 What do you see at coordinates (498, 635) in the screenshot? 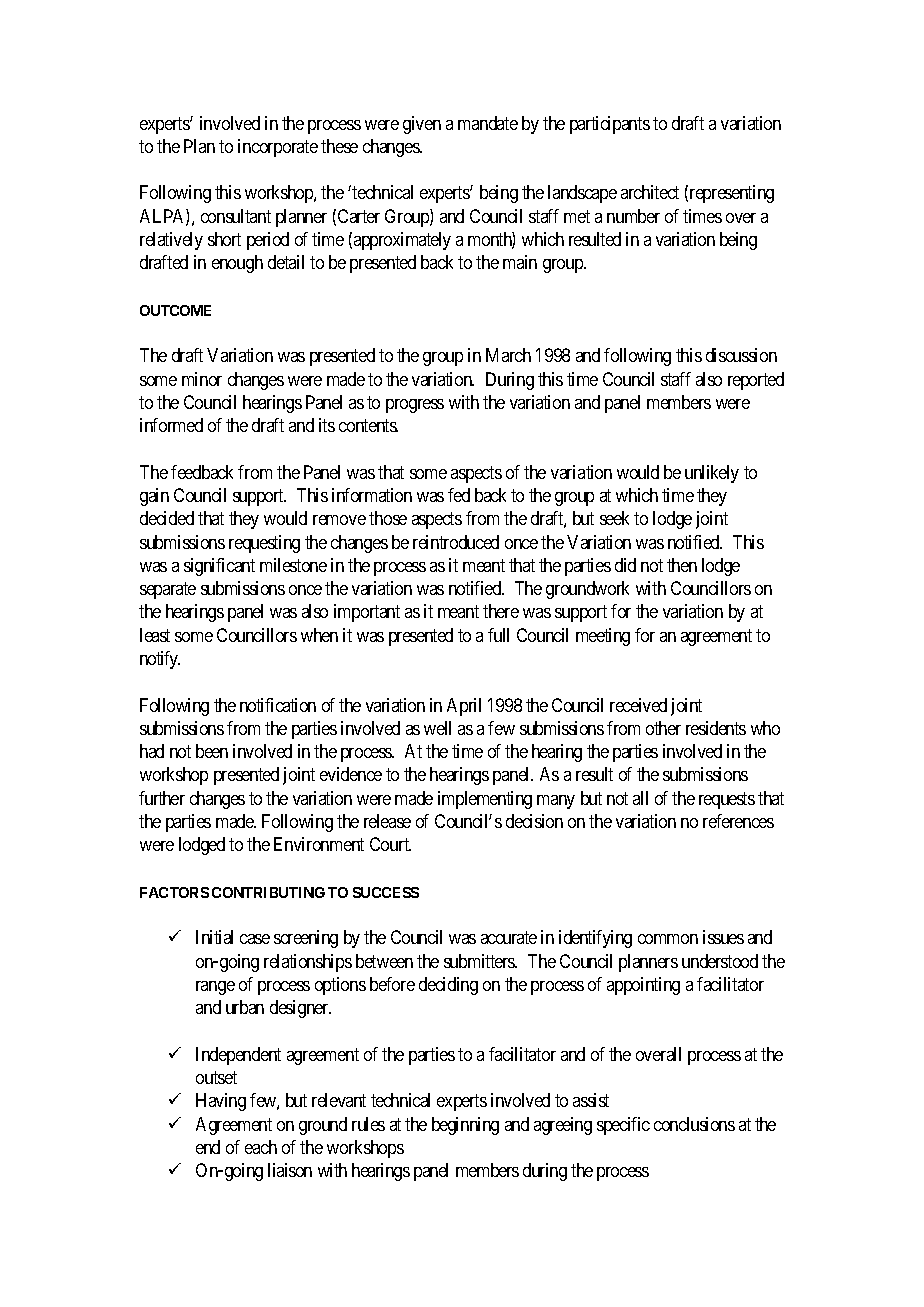
I see `full` at bounding box center [498, 635].
